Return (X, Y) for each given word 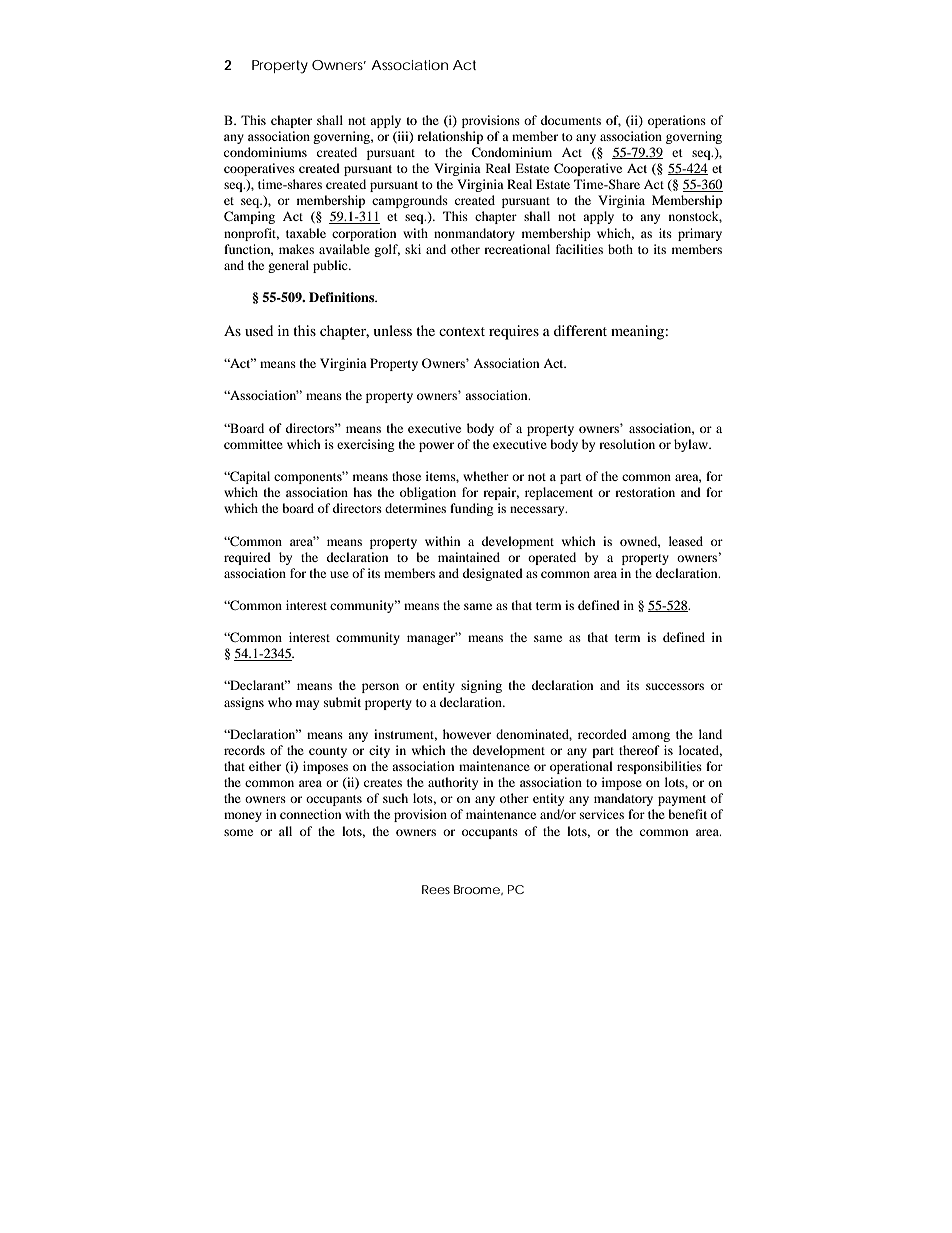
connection (310, 814)
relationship (450, 137)
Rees (436, 889)
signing (481, 686)
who (280, 702)
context (462, 331)
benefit (687, 814)
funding (471, 509)
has (362, 492)
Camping (249, 217)
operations (677, 121)
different (580, 330)
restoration (645, 492)
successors (675, 686)
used (259, 330)
